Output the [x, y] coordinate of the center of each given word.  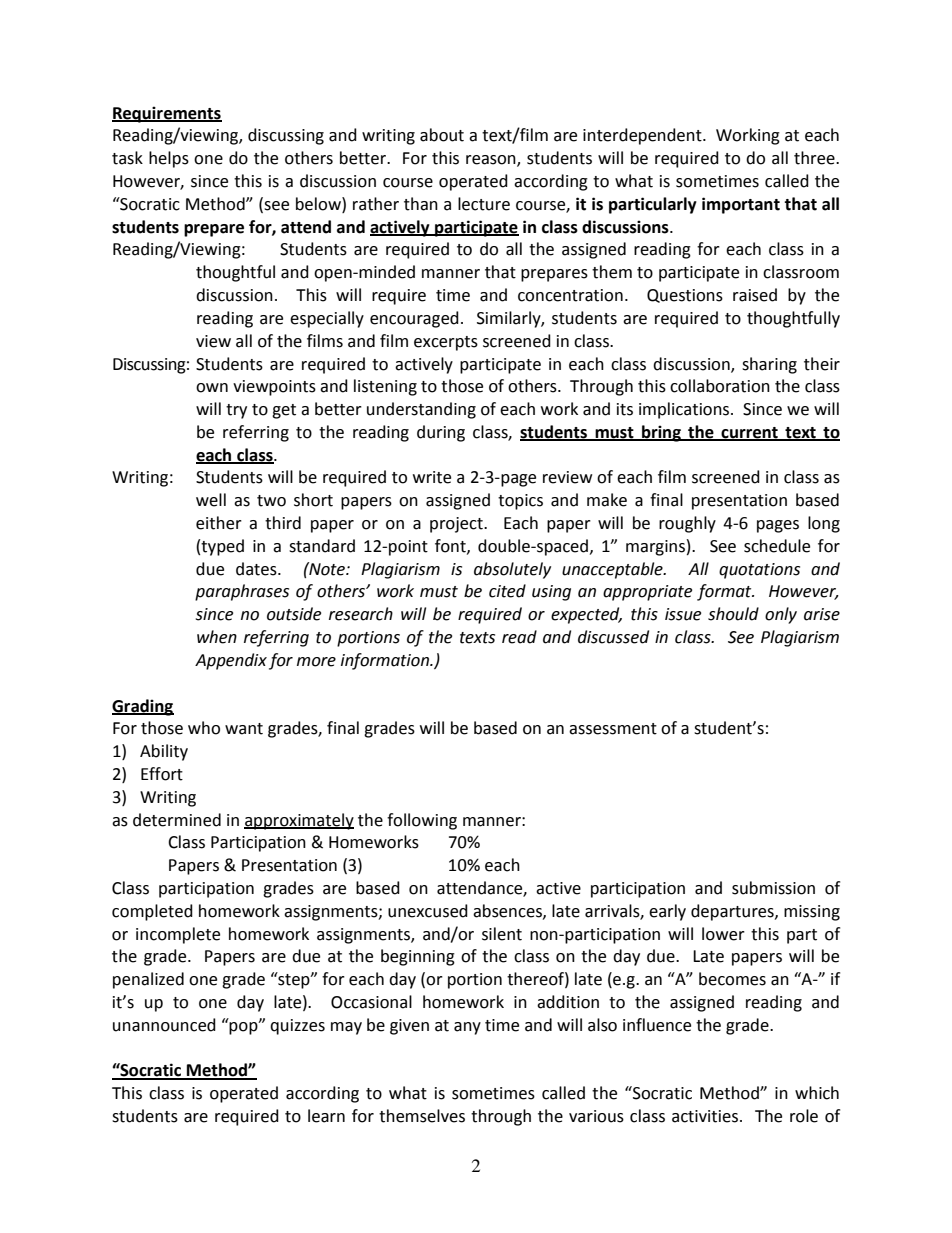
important [741, 205]
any [467, 1028]
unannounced [164, 1025]
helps [169, 159]
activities [706, 1116]
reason [492, 161]
